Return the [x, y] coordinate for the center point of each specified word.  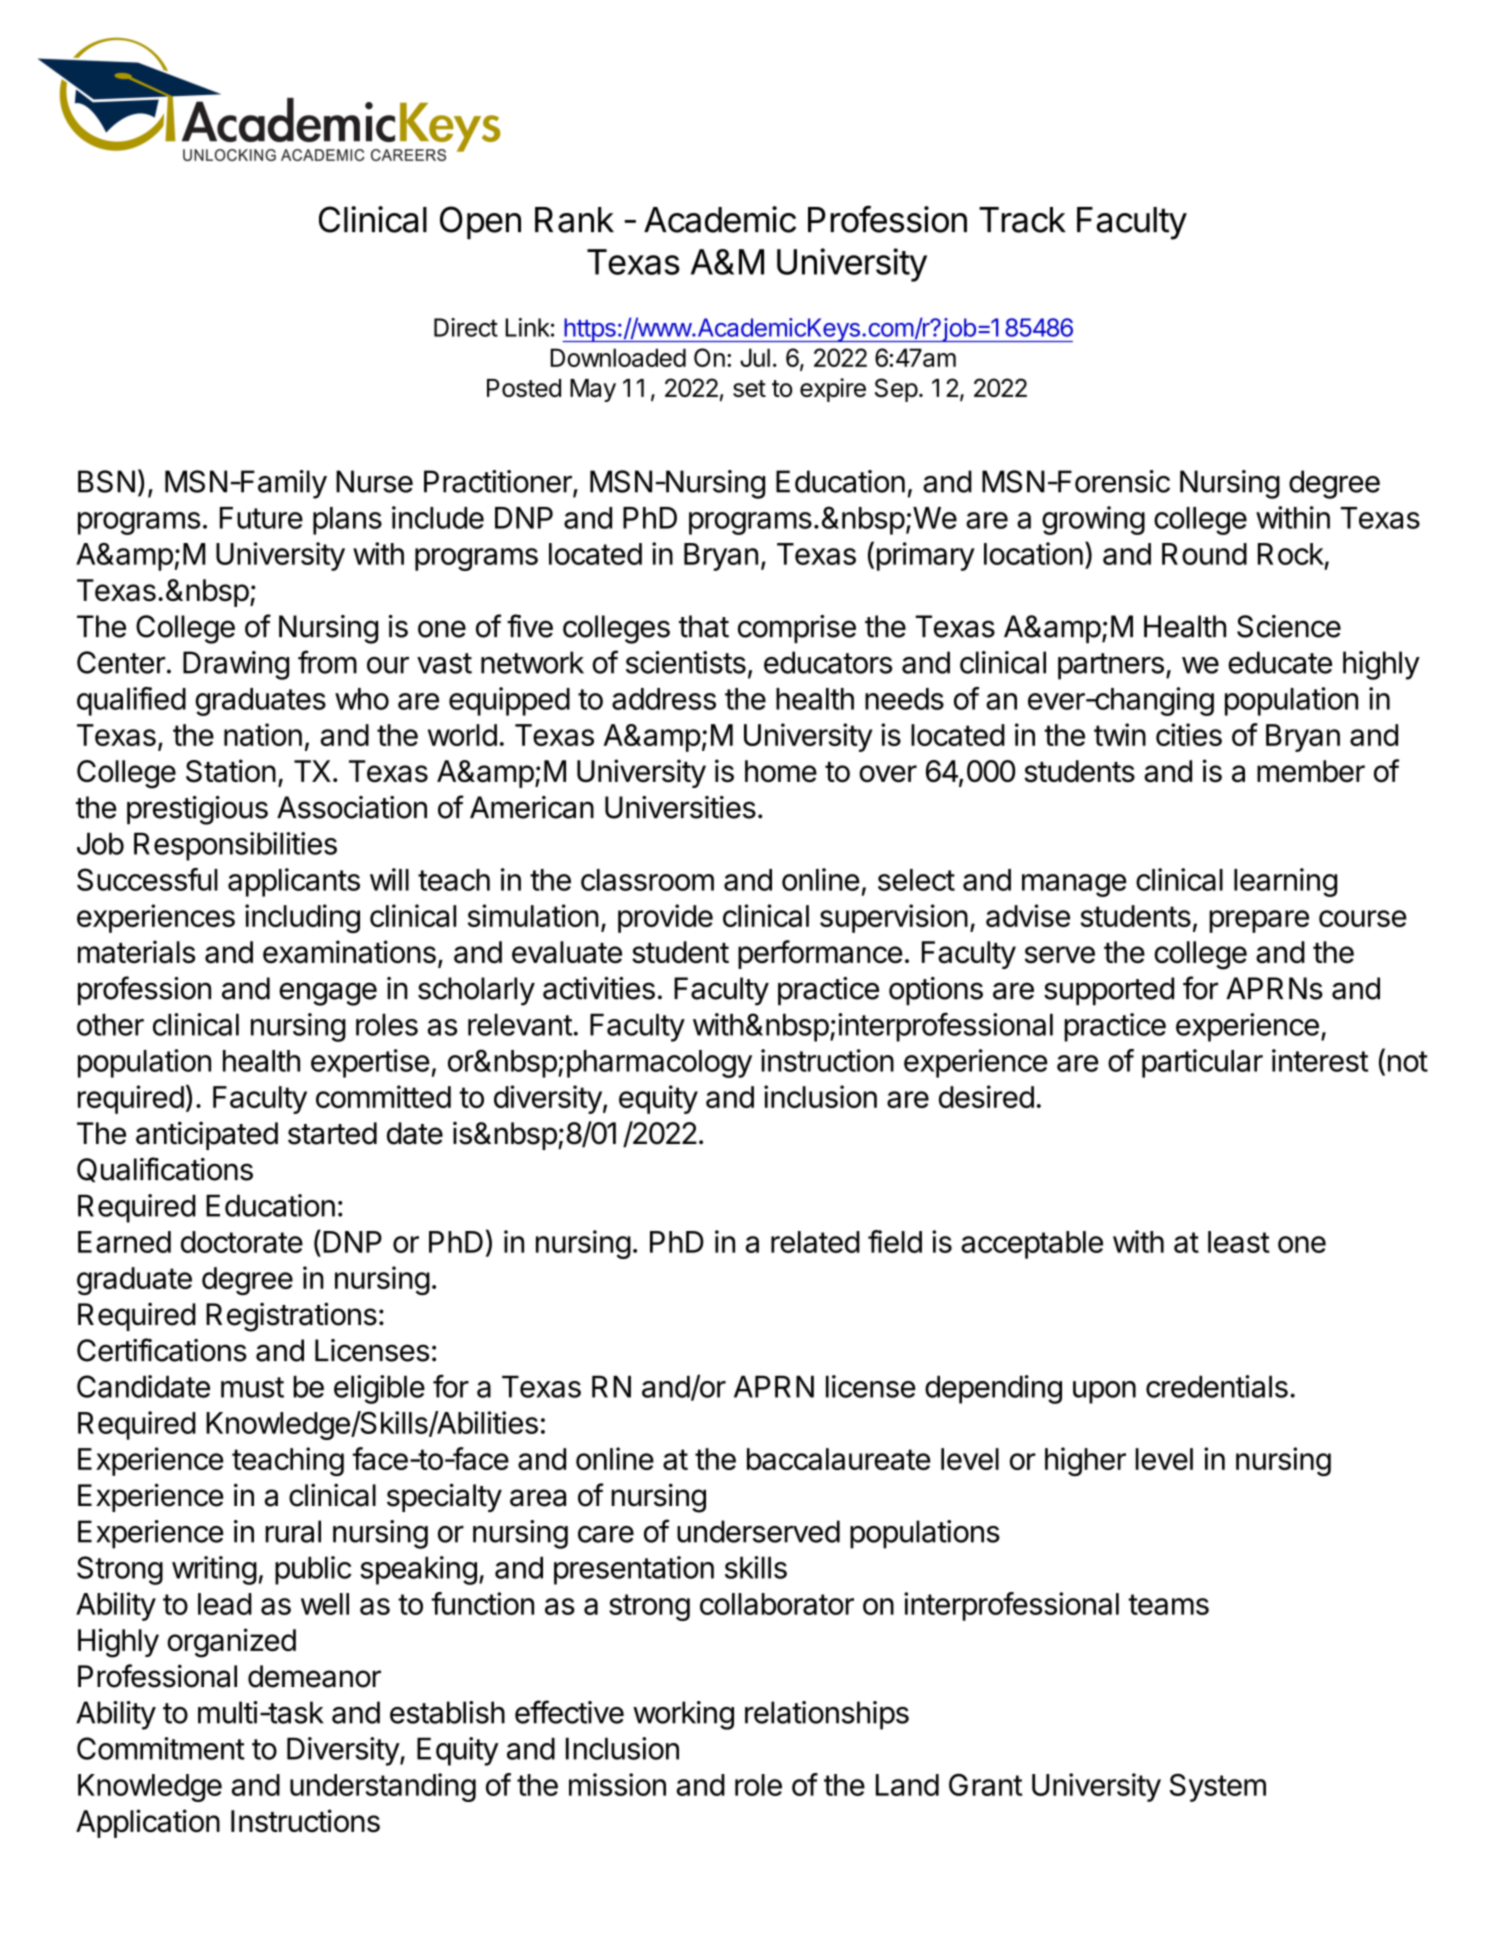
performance [820, 954]
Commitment [161, 1748]
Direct [466, 327]
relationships [827, 1715]
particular [1202, 1063]
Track [1022, 220]
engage [328, 994]
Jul [755, 357]
